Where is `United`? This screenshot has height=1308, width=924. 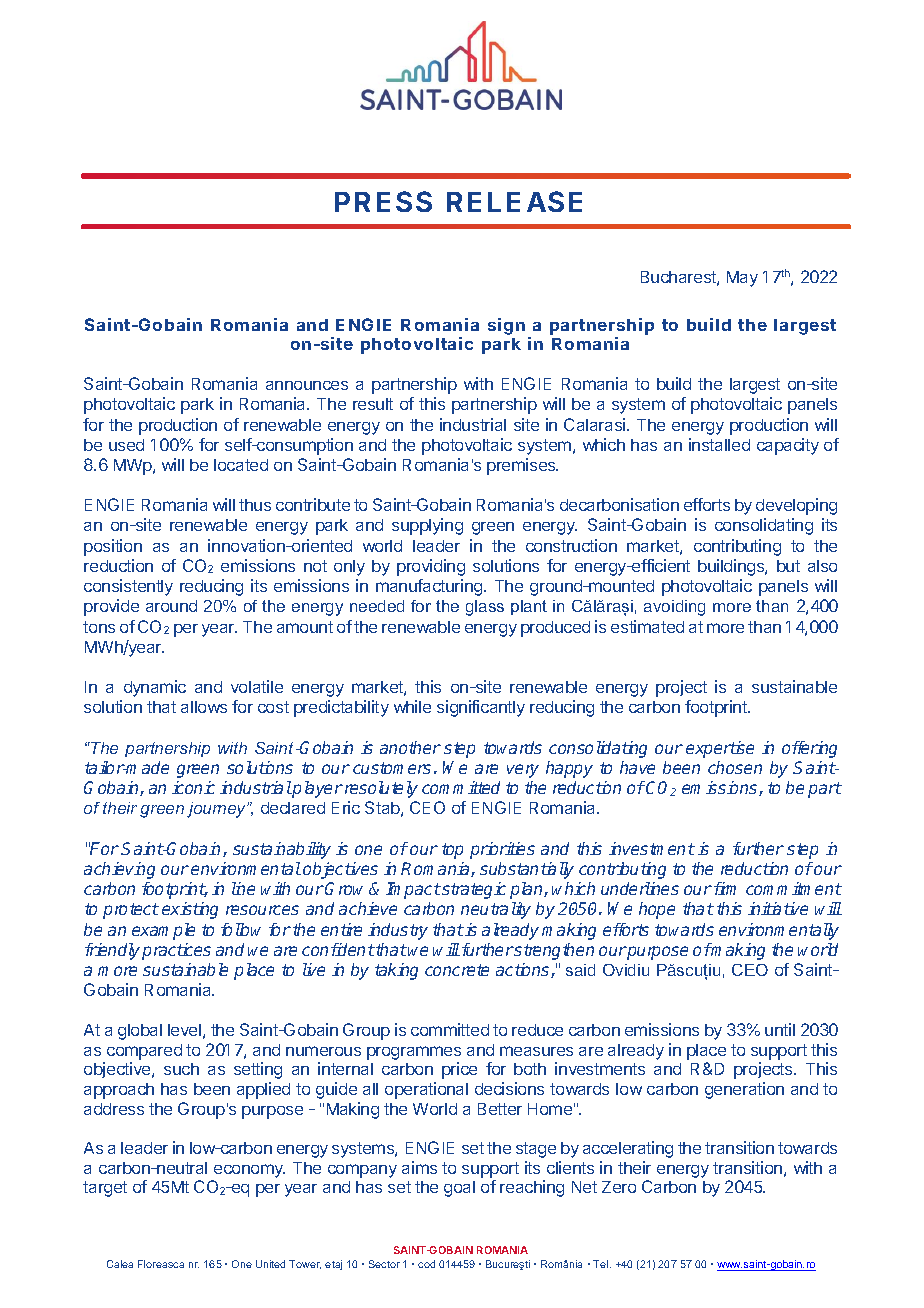 United is located at coordinates (270, 1264).
